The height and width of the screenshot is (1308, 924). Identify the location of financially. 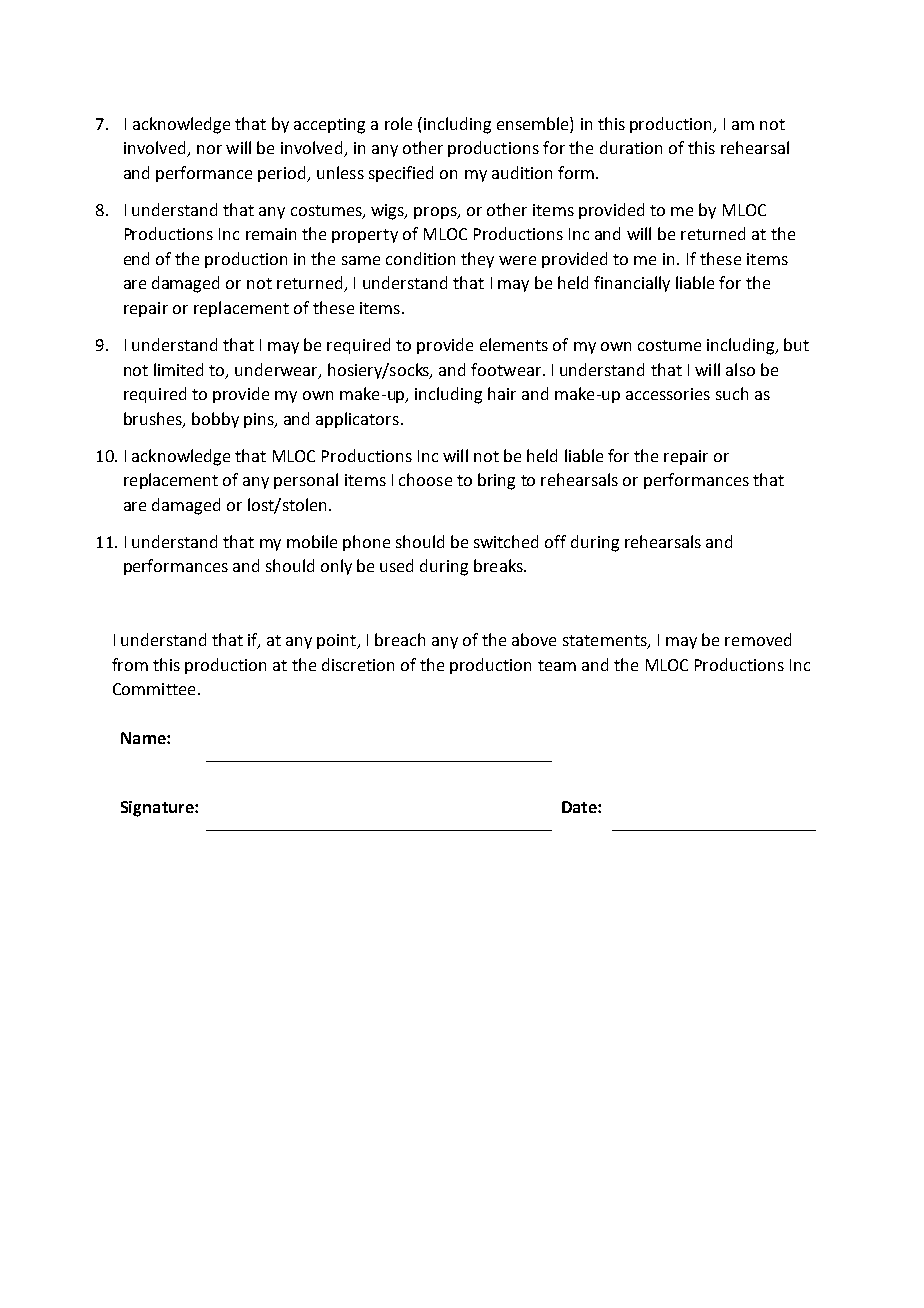
(632, 284).
